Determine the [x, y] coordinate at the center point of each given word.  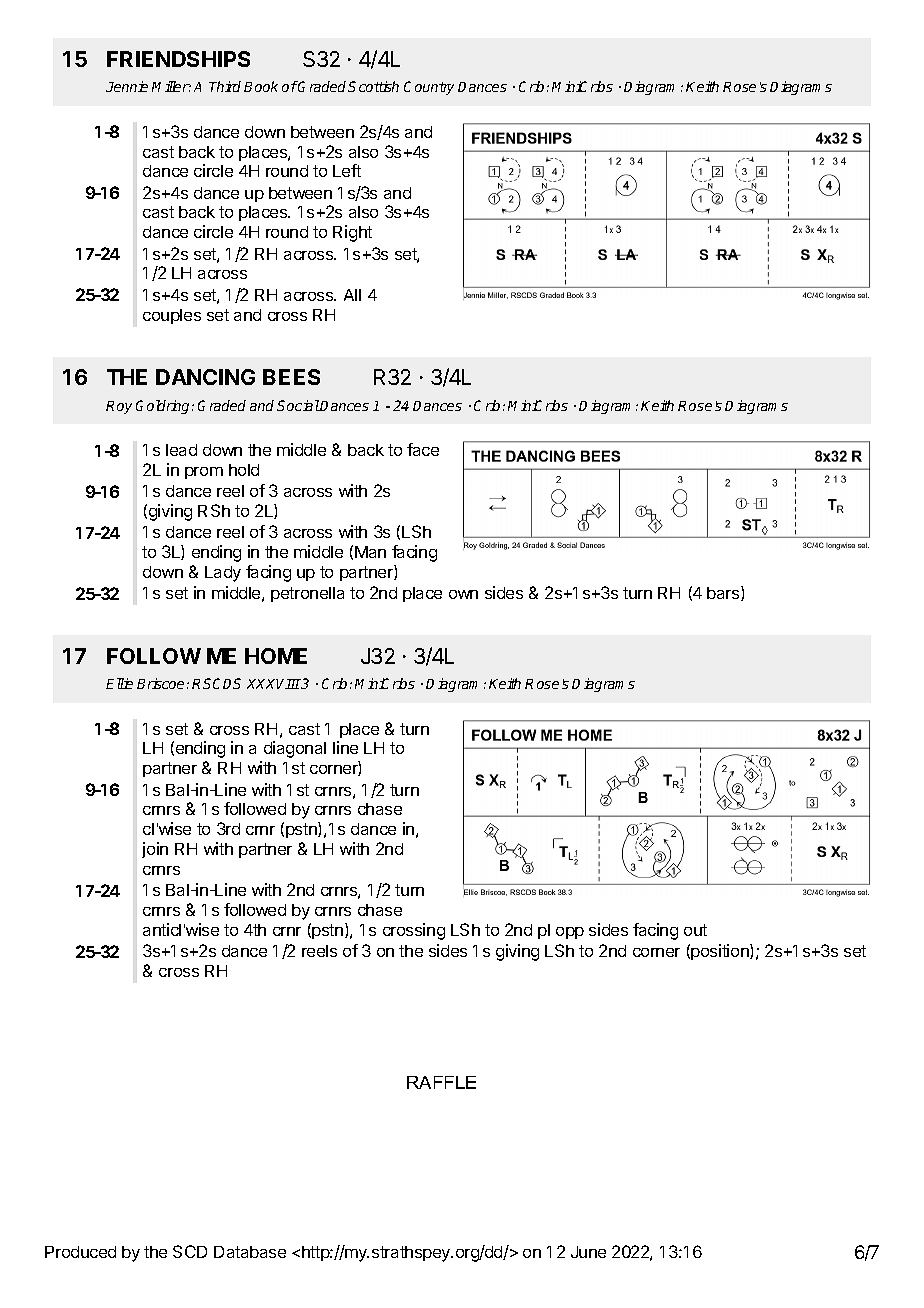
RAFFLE [441, 1082]
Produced [80, 1252]
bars [724, 593]
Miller [171, 86]
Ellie [119, 683]
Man [370, 552]
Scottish [373, 86]
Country [429, 88]
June [588, 1252]
